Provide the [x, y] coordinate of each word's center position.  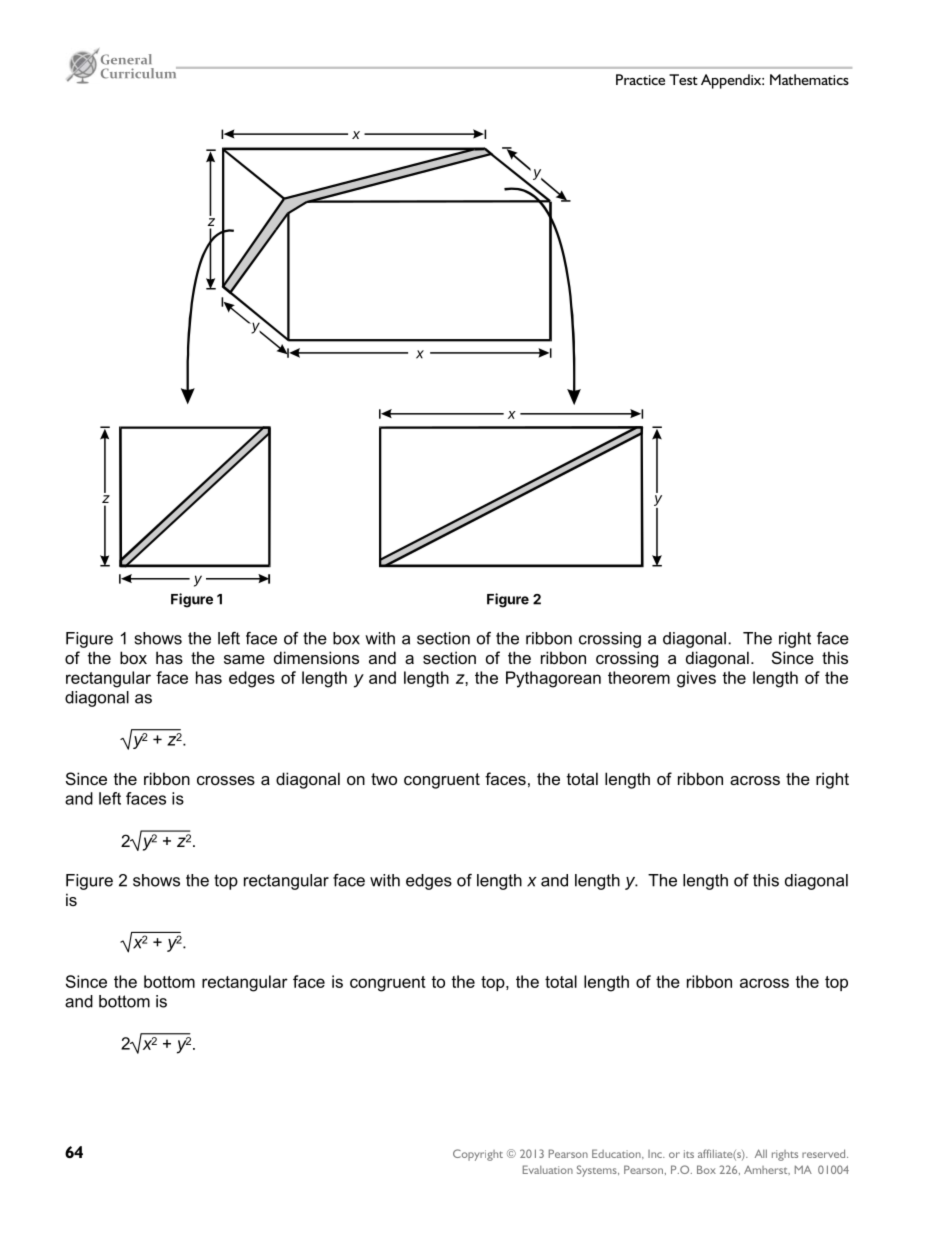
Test [683, 79]
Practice [640, 79]
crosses [226, 780]
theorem [639, 677]
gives [696, 679]
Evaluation [548, 1169]
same [244, 659]
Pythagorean [553, 679]
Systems [598, 1171]
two [384, 779]
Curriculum [140, 73]
